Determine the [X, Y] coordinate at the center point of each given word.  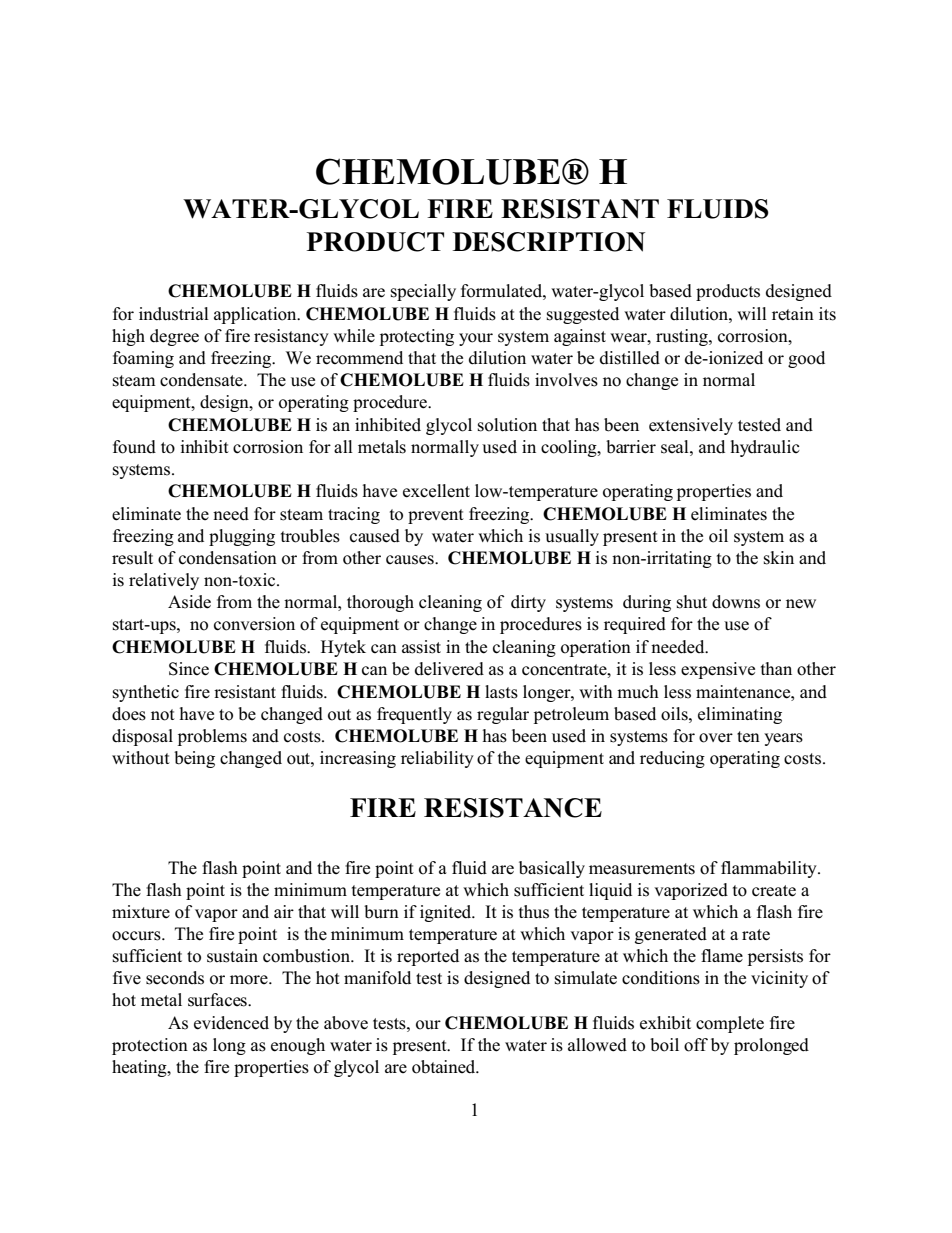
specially [423, 292]
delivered [449, 669]
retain [793, 314]
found [134, 447]
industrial [174, 314]
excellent [436, 491]
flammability [770, 869]
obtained [445, 1067]
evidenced [231, 1023]
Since [189, 669]
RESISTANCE [513, 808]
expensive [718, 670]
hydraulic [765, 448]
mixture [141, 912]
